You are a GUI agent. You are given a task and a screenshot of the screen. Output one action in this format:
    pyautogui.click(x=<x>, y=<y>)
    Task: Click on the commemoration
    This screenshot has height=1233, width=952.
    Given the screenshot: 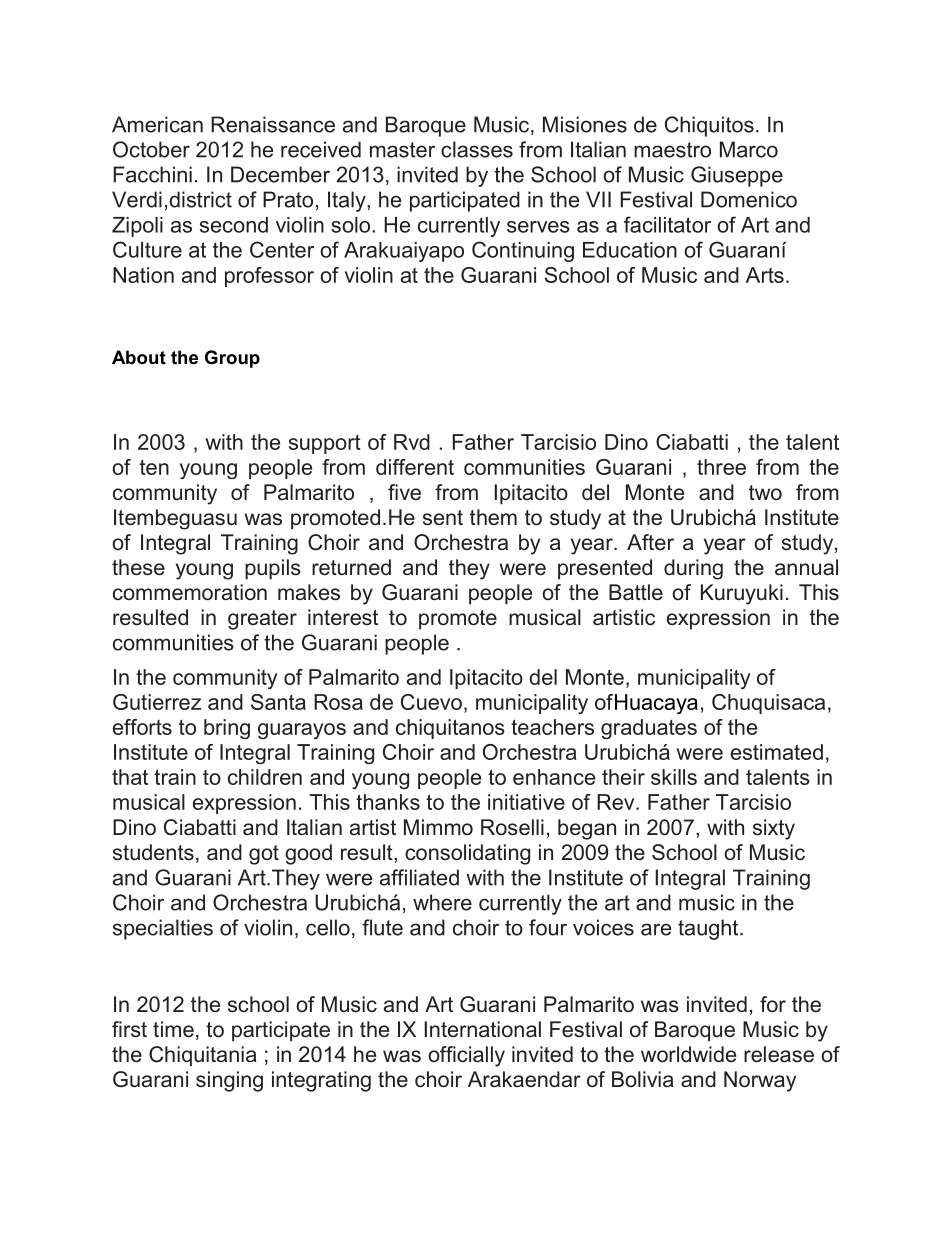 What is the action you would take?
    pyautogui.click(x=190, y=592)
